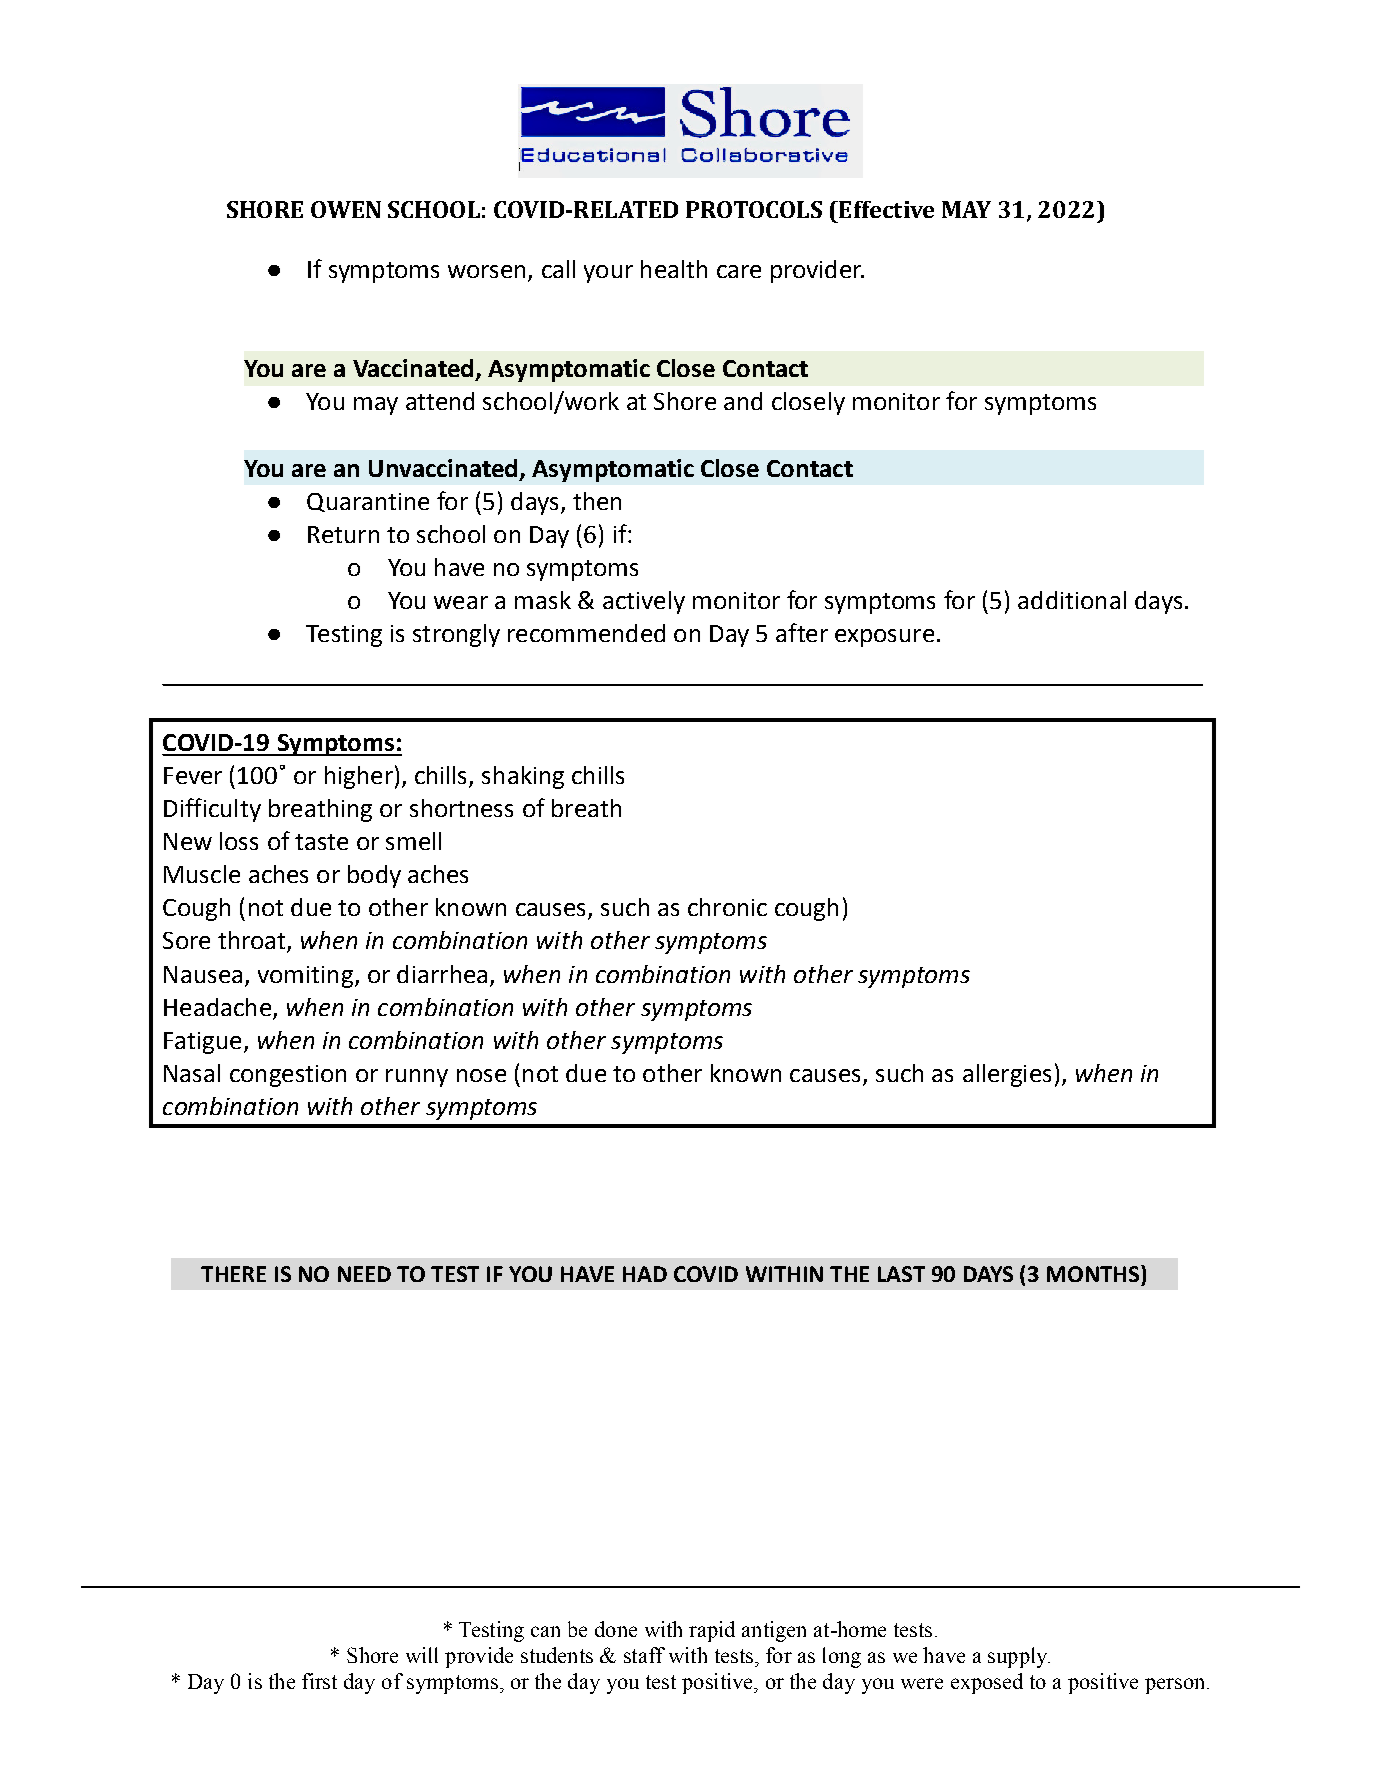 The height and width of the document is (1787, 1381). What do you see at coordinates (1094, 1273) in the document?
I see `MONTHS` at bounding box center [1094, 1273].
